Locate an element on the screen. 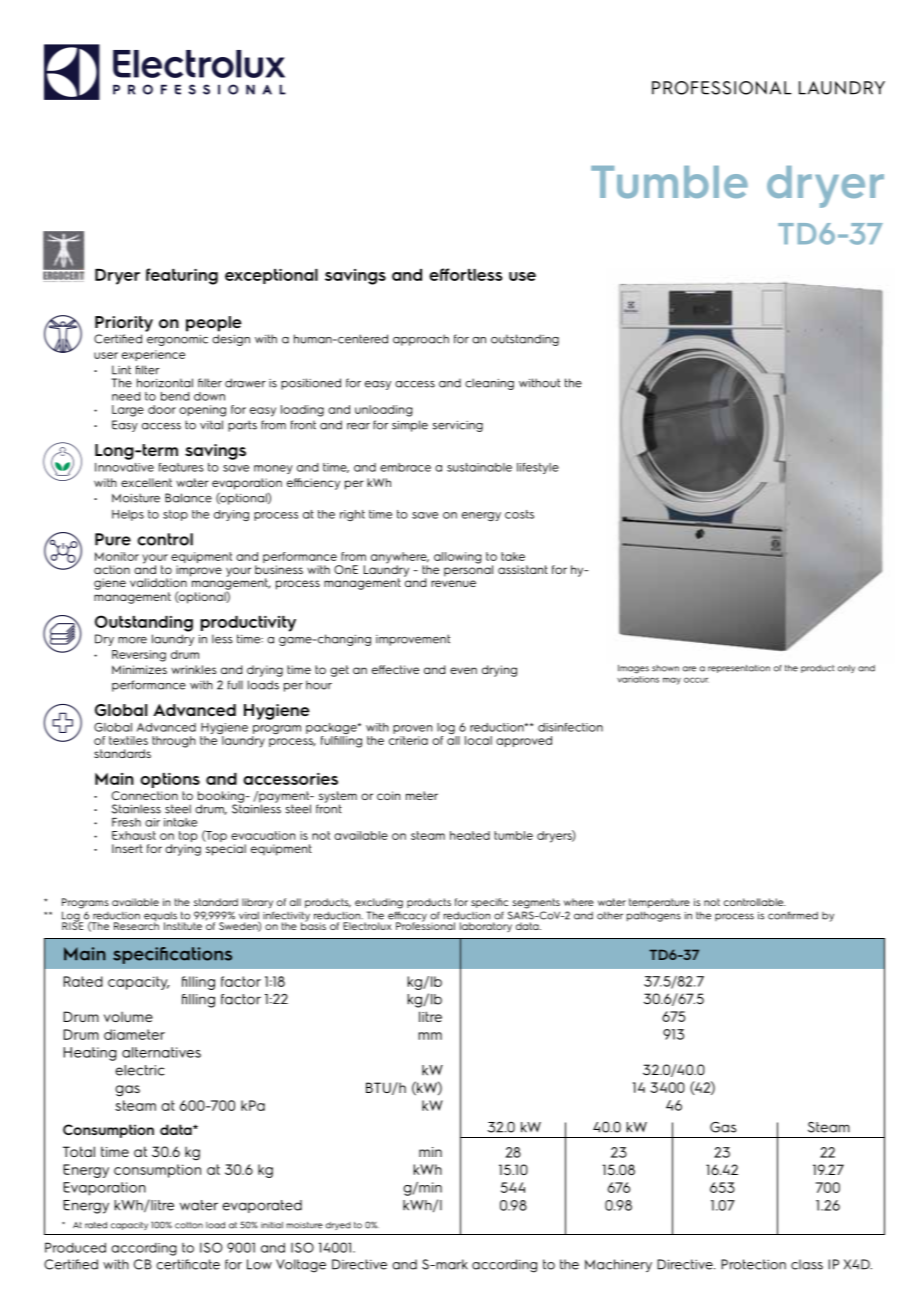 This screenshot has width=924, height=1308. options is located at coordinates (170, 780).
